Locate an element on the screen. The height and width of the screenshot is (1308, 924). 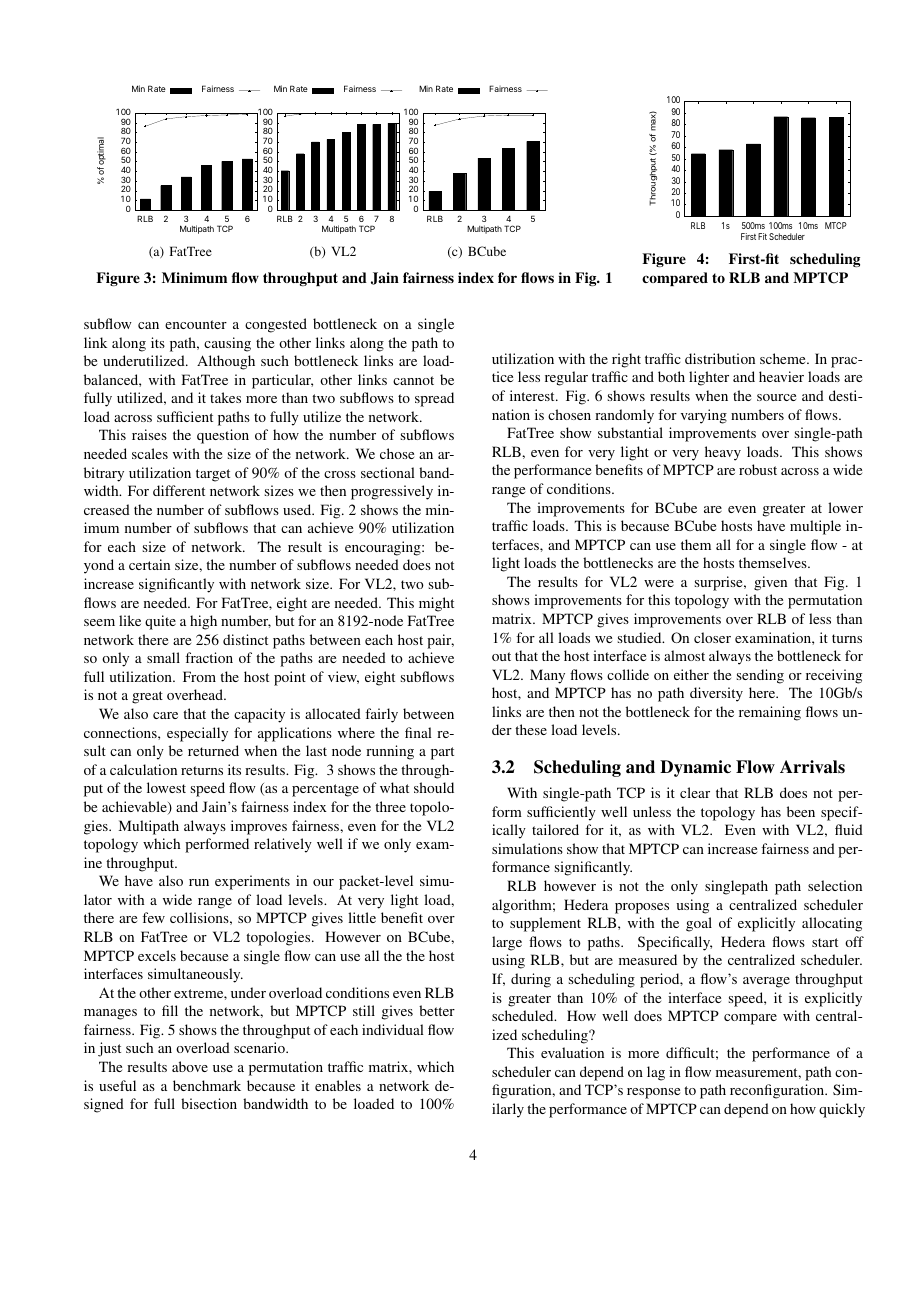
care is located at coordinates (165, 715).
